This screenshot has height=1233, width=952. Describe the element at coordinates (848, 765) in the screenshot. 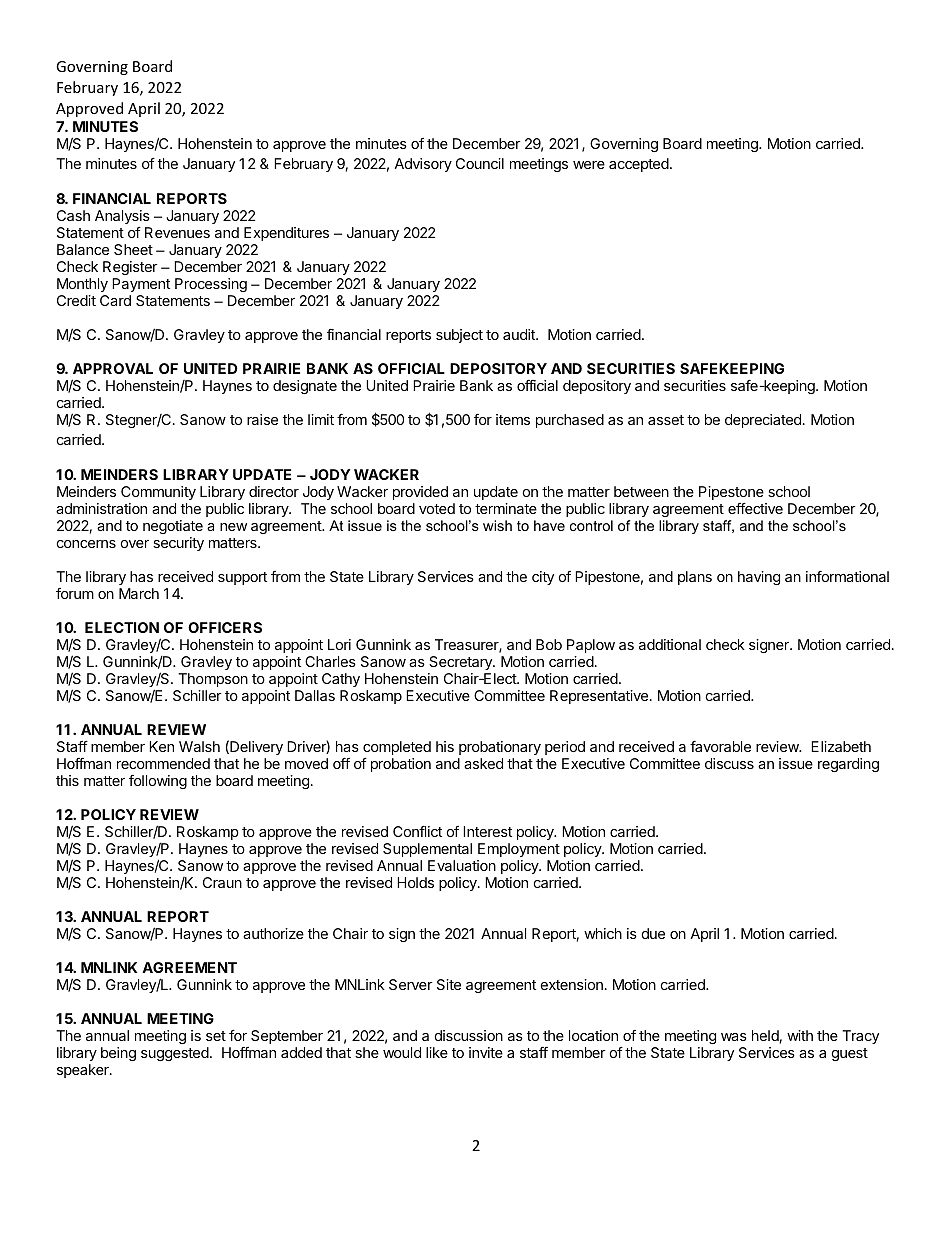

I see `regarding` at that location.
